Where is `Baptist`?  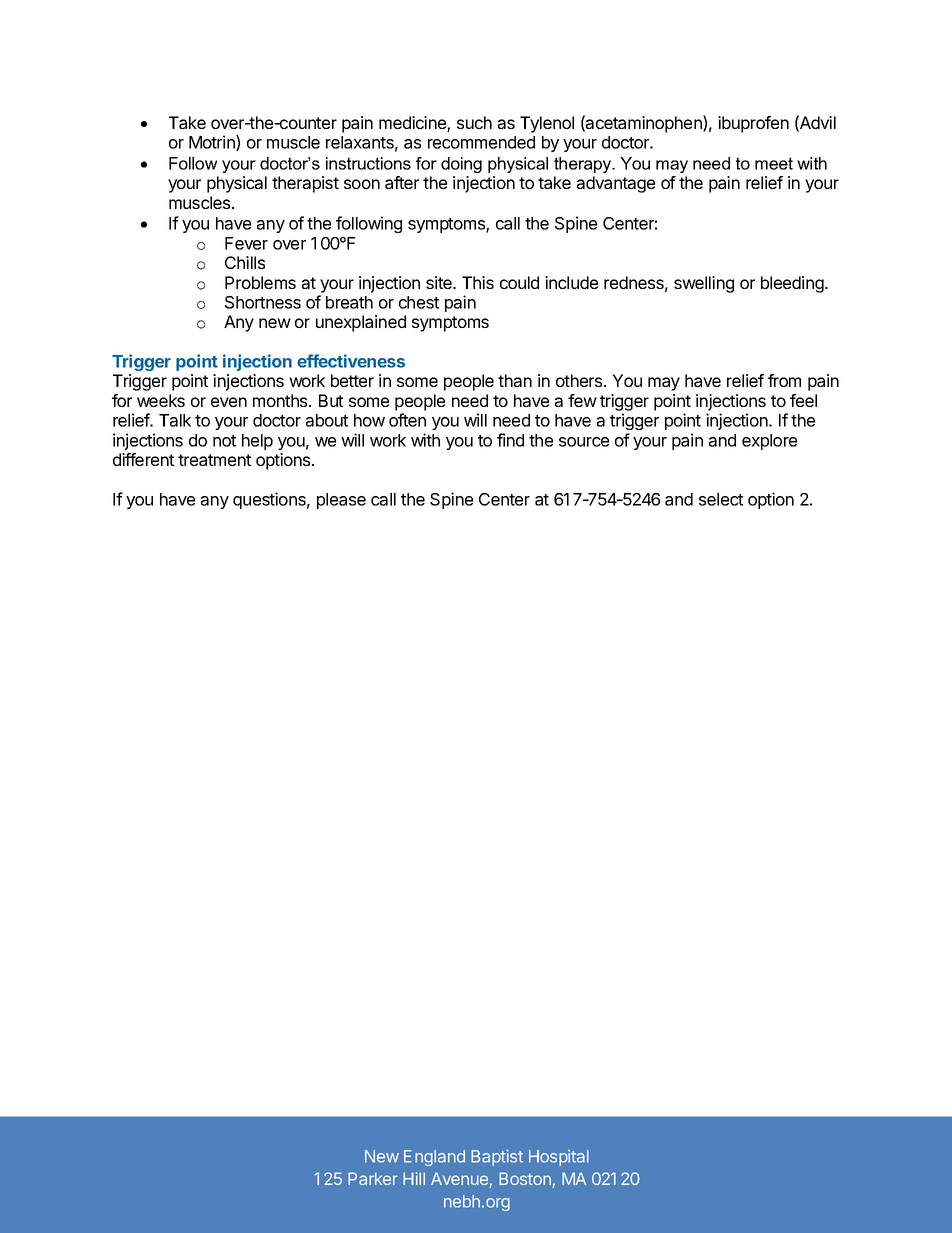
Baptist is located at coordinates (497, 1157).
